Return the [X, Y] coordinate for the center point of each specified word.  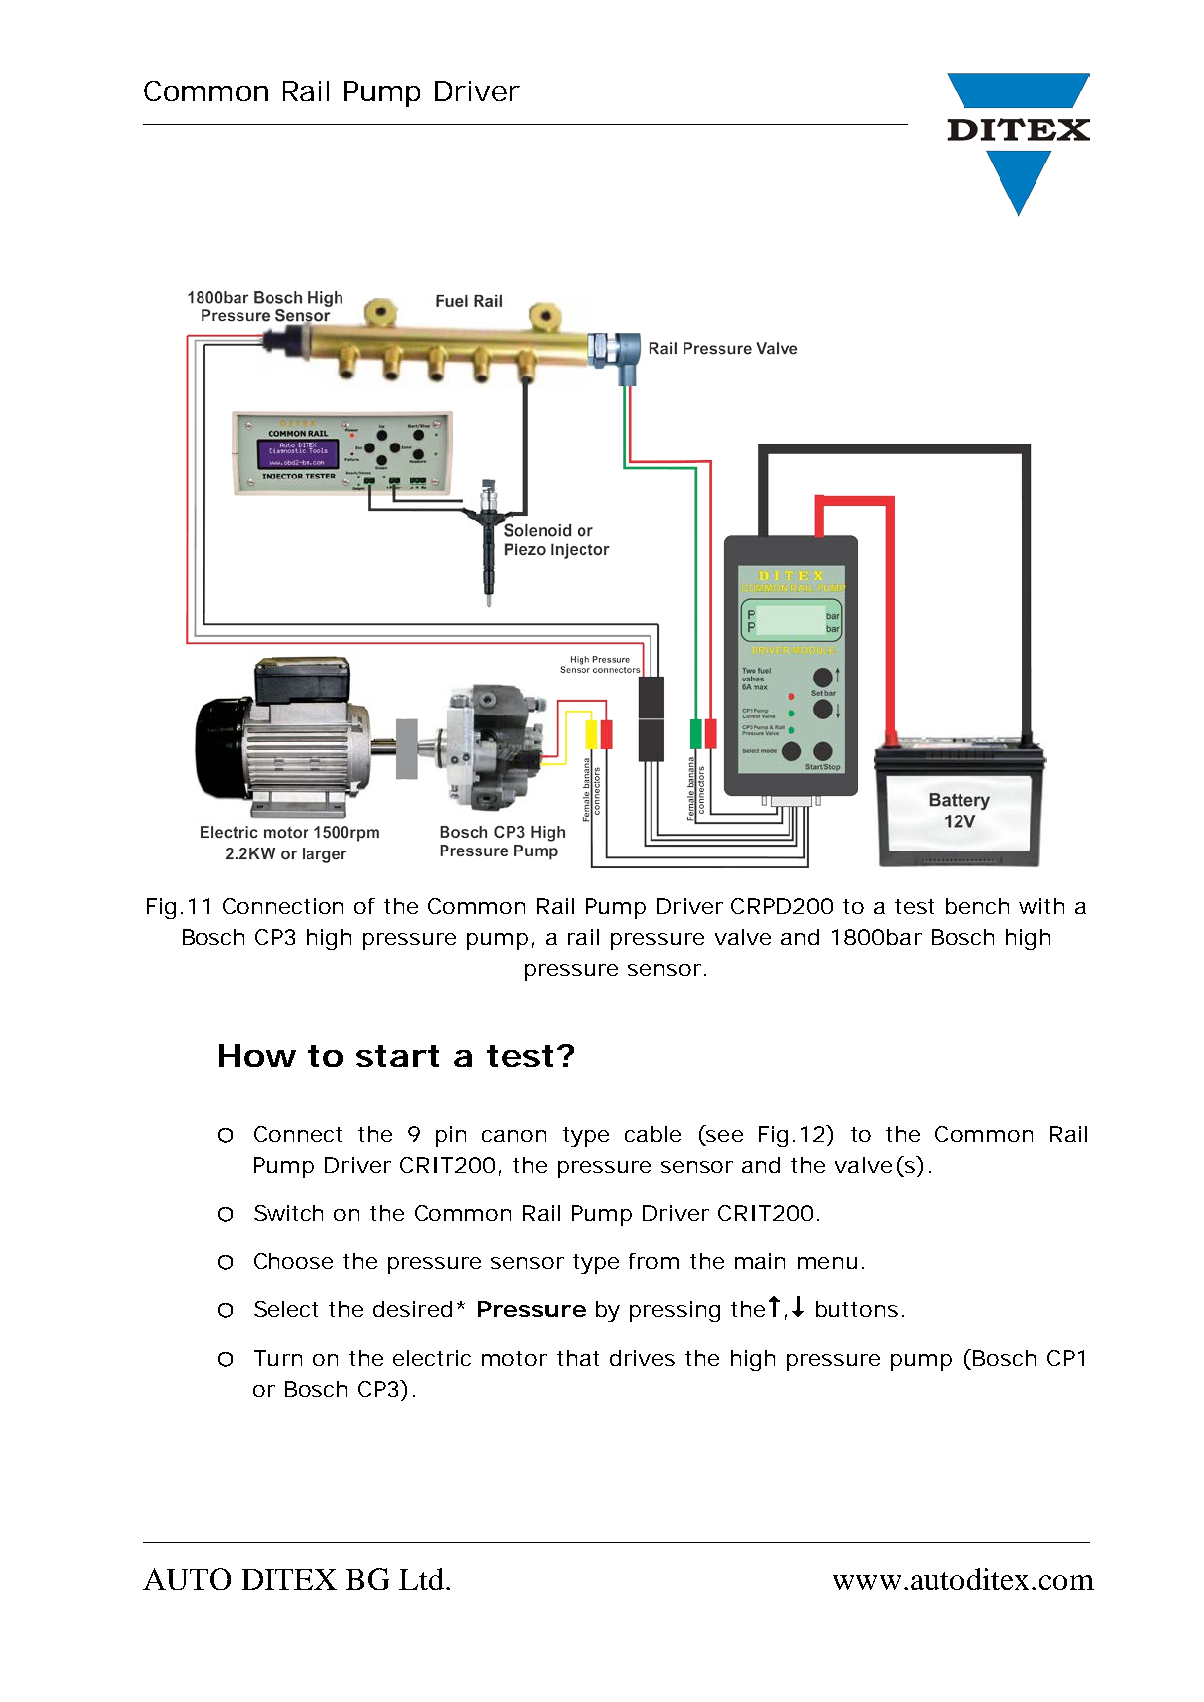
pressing [675, 1311]
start [397, 1056]
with [1041, 906]
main [760, 1261]
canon [514, 1136]
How [257, 1055]
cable [653, 1134]
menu [827, 1263]
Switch [288, 1213]
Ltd [421, 1579]
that [578, 1358]
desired [412, 1309]
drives [642, 1358]
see [723, 1137]
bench [977, 906]
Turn [278, 1358]
